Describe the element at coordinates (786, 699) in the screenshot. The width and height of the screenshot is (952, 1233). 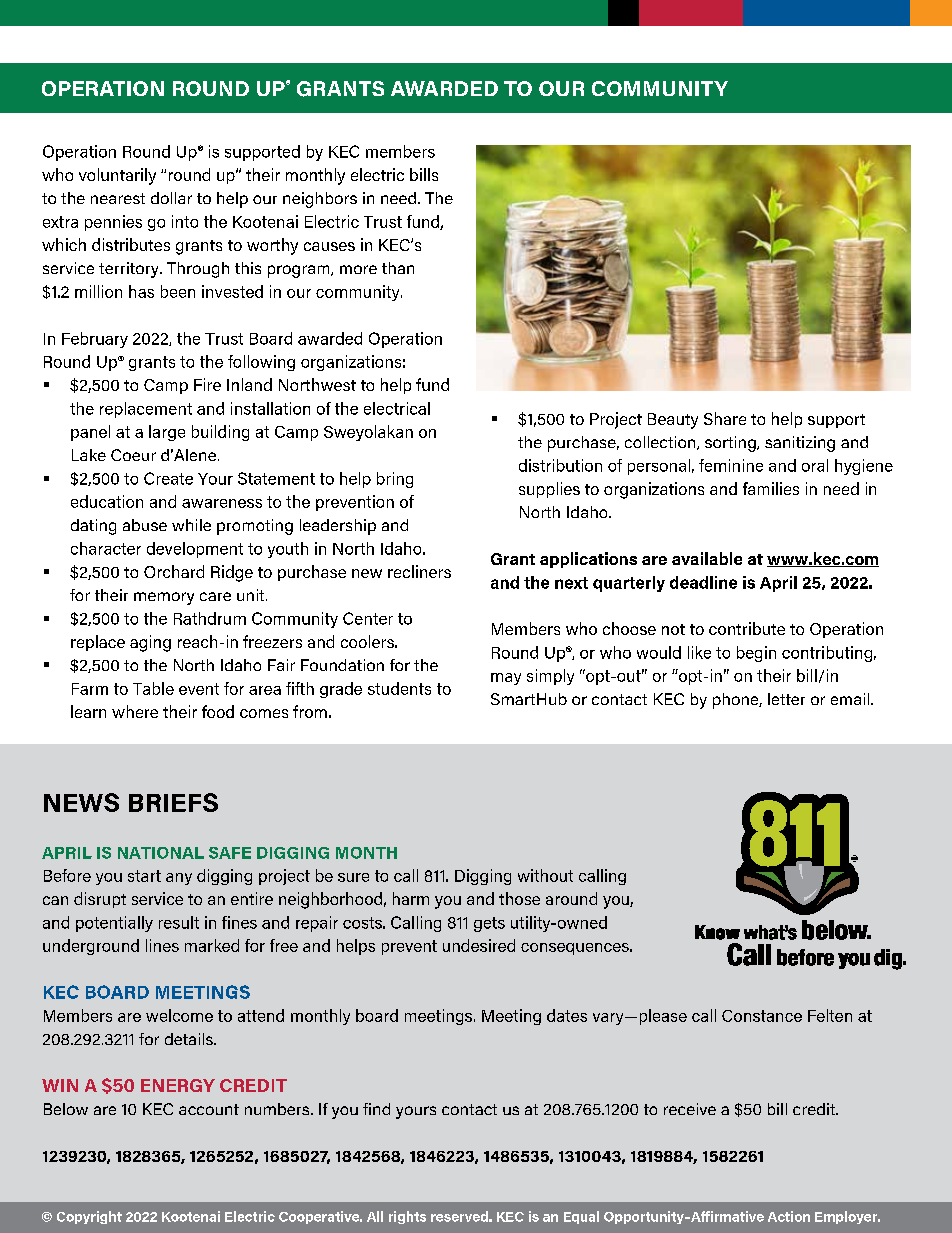
I see `letter` at that location.
